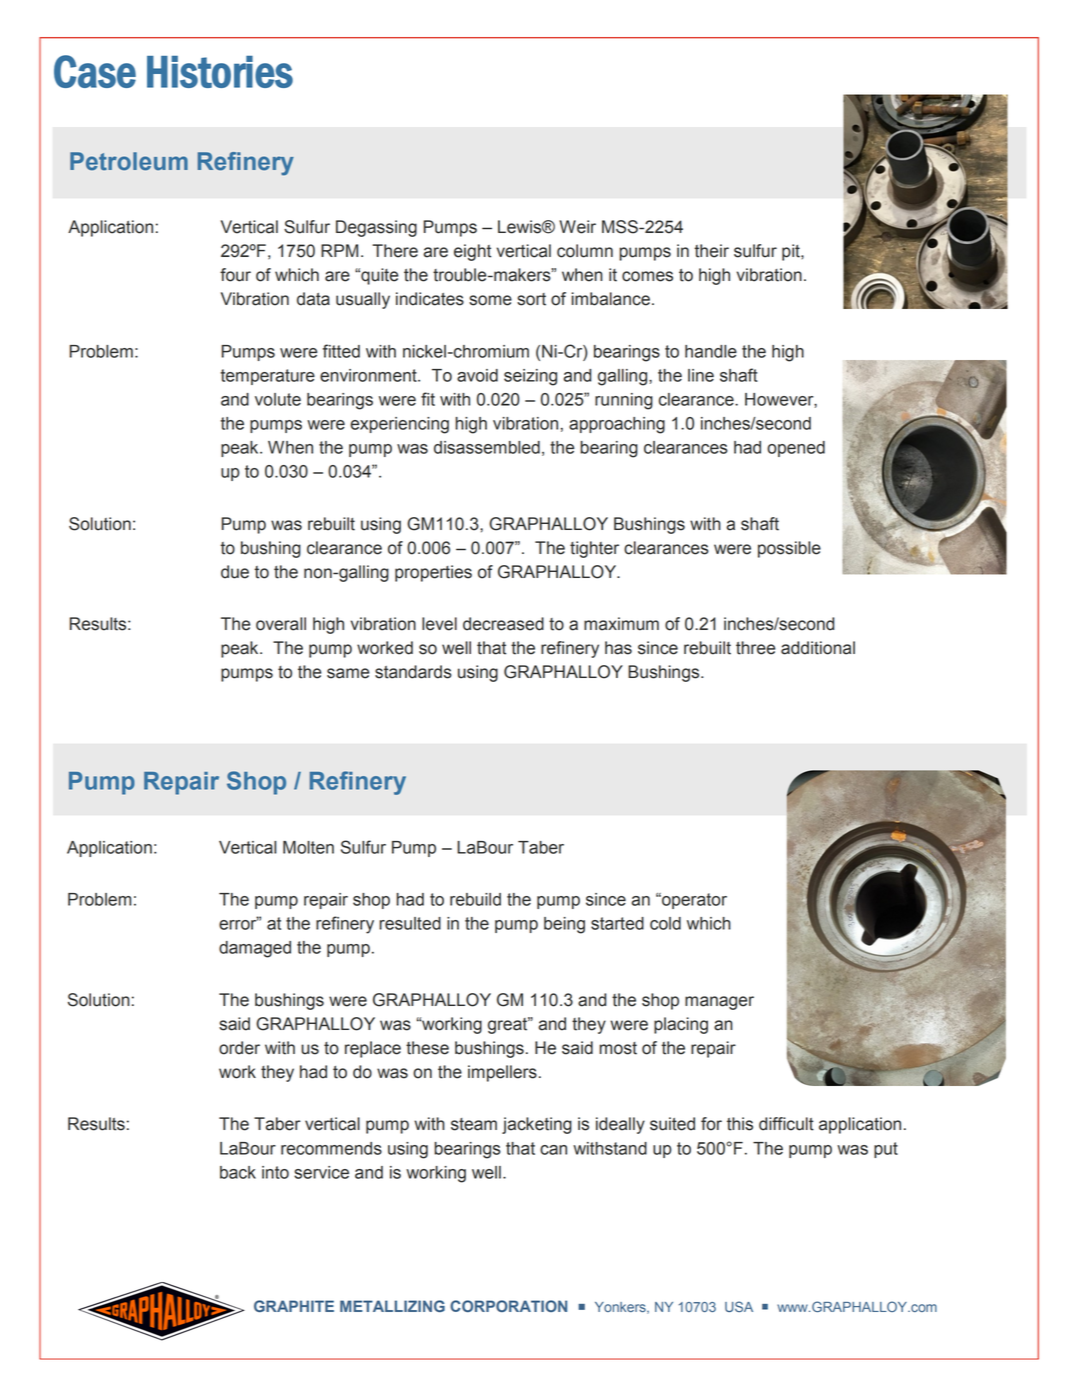 Image resolution: width=1076 pixels, height=1393 pixels. Describe the element at coordinates (487, 447) in the page. I see `disassembled` at that location.
